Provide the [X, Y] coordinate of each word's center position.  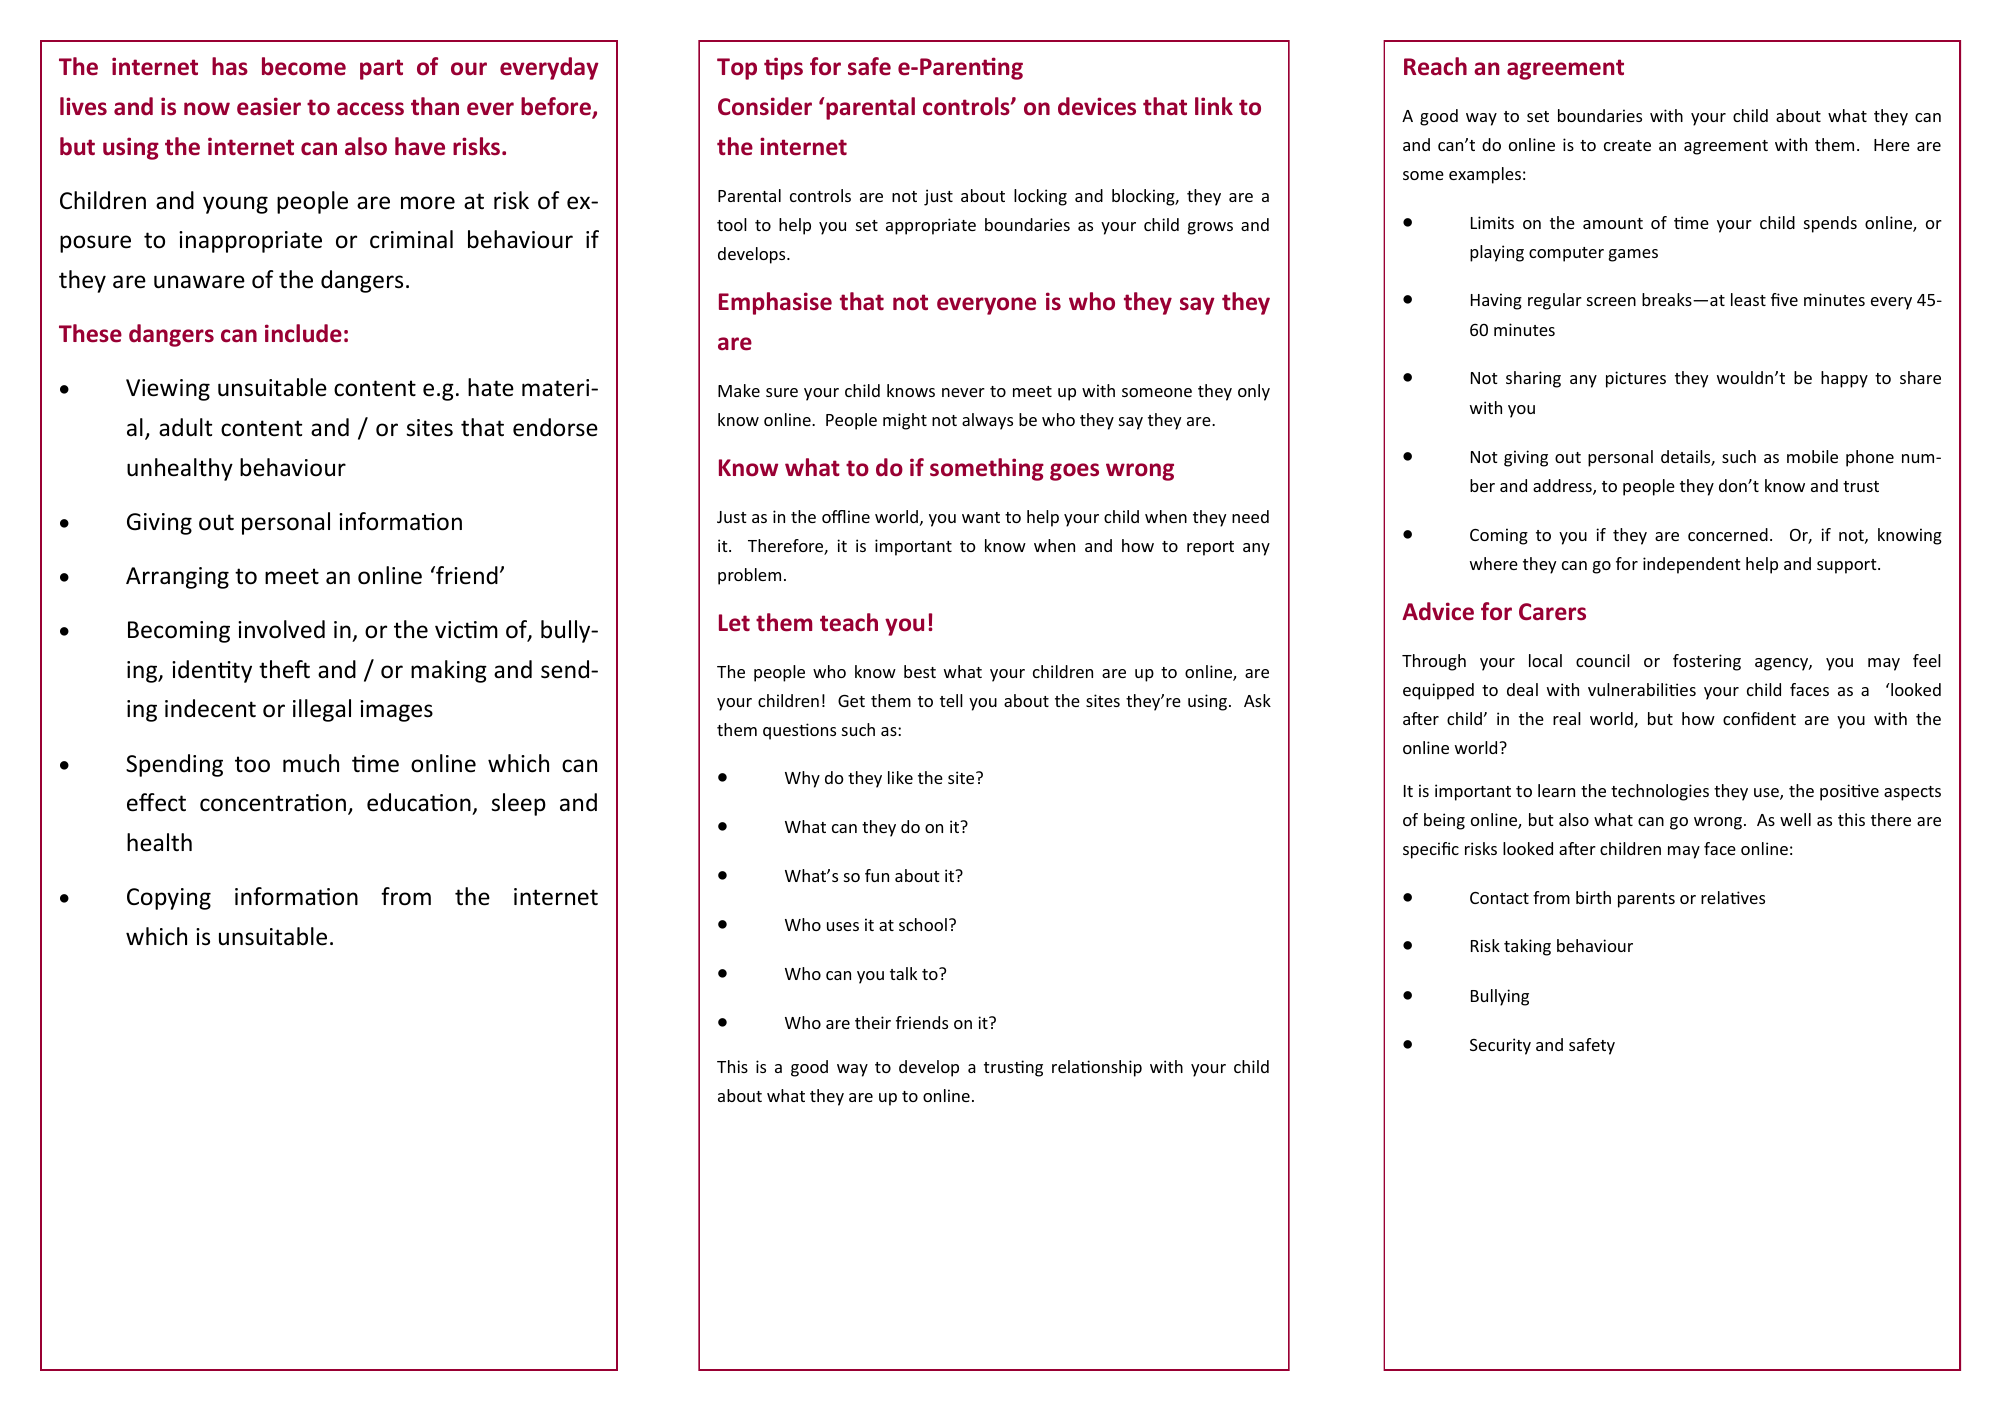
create [1627, 145]
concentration [273, 803]
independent [1692, 565]
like [900, 777]
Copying [169, 899]
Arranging [177, 578]
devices [1097, 106]
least [1748, 299]
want [981, 517]
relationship [1097, 1068]
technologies [1660, 792]
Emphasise [775, 303]
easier [269, 106]
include [303, 333]
